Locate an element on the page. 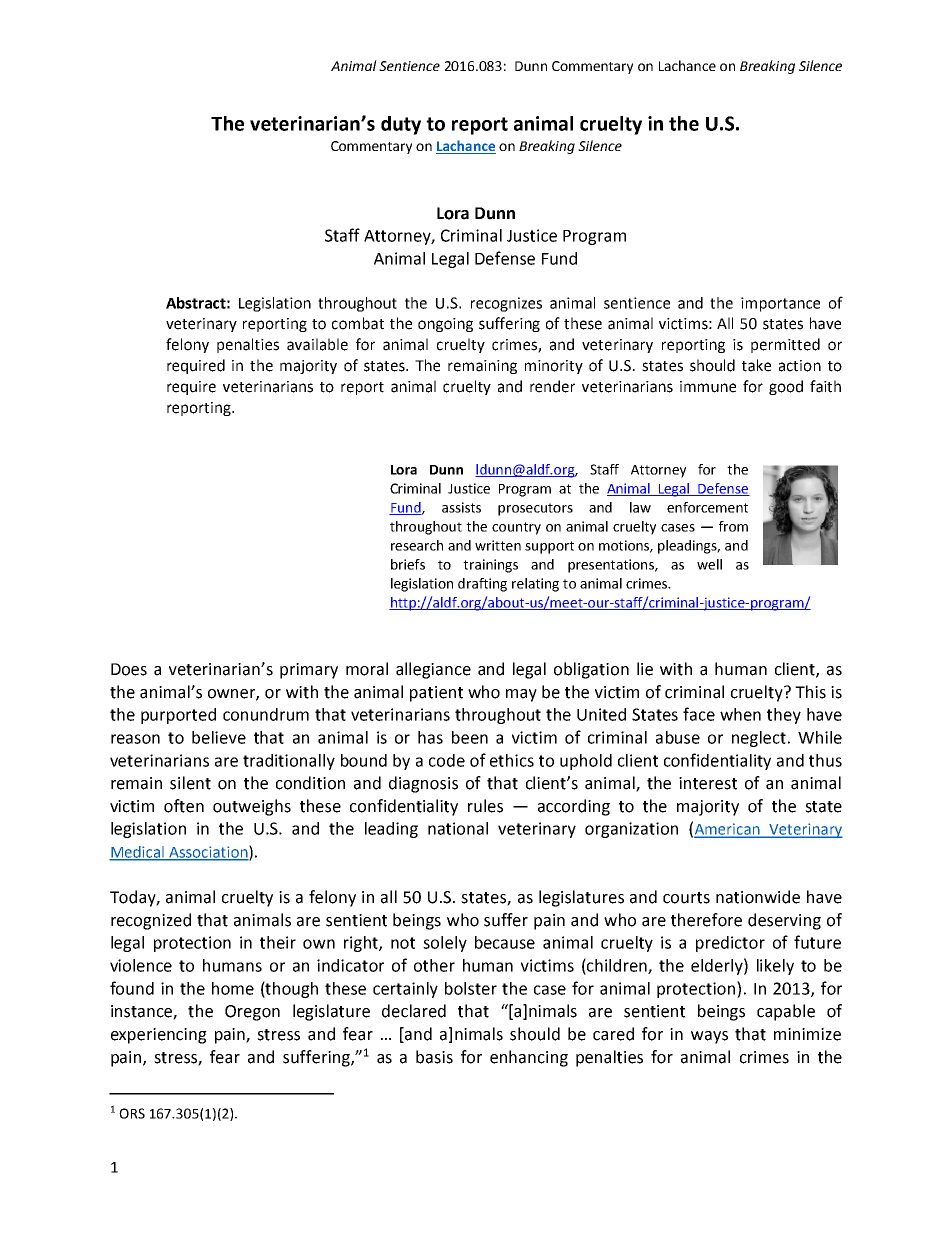  interest is located at coordinates (708, 783).
